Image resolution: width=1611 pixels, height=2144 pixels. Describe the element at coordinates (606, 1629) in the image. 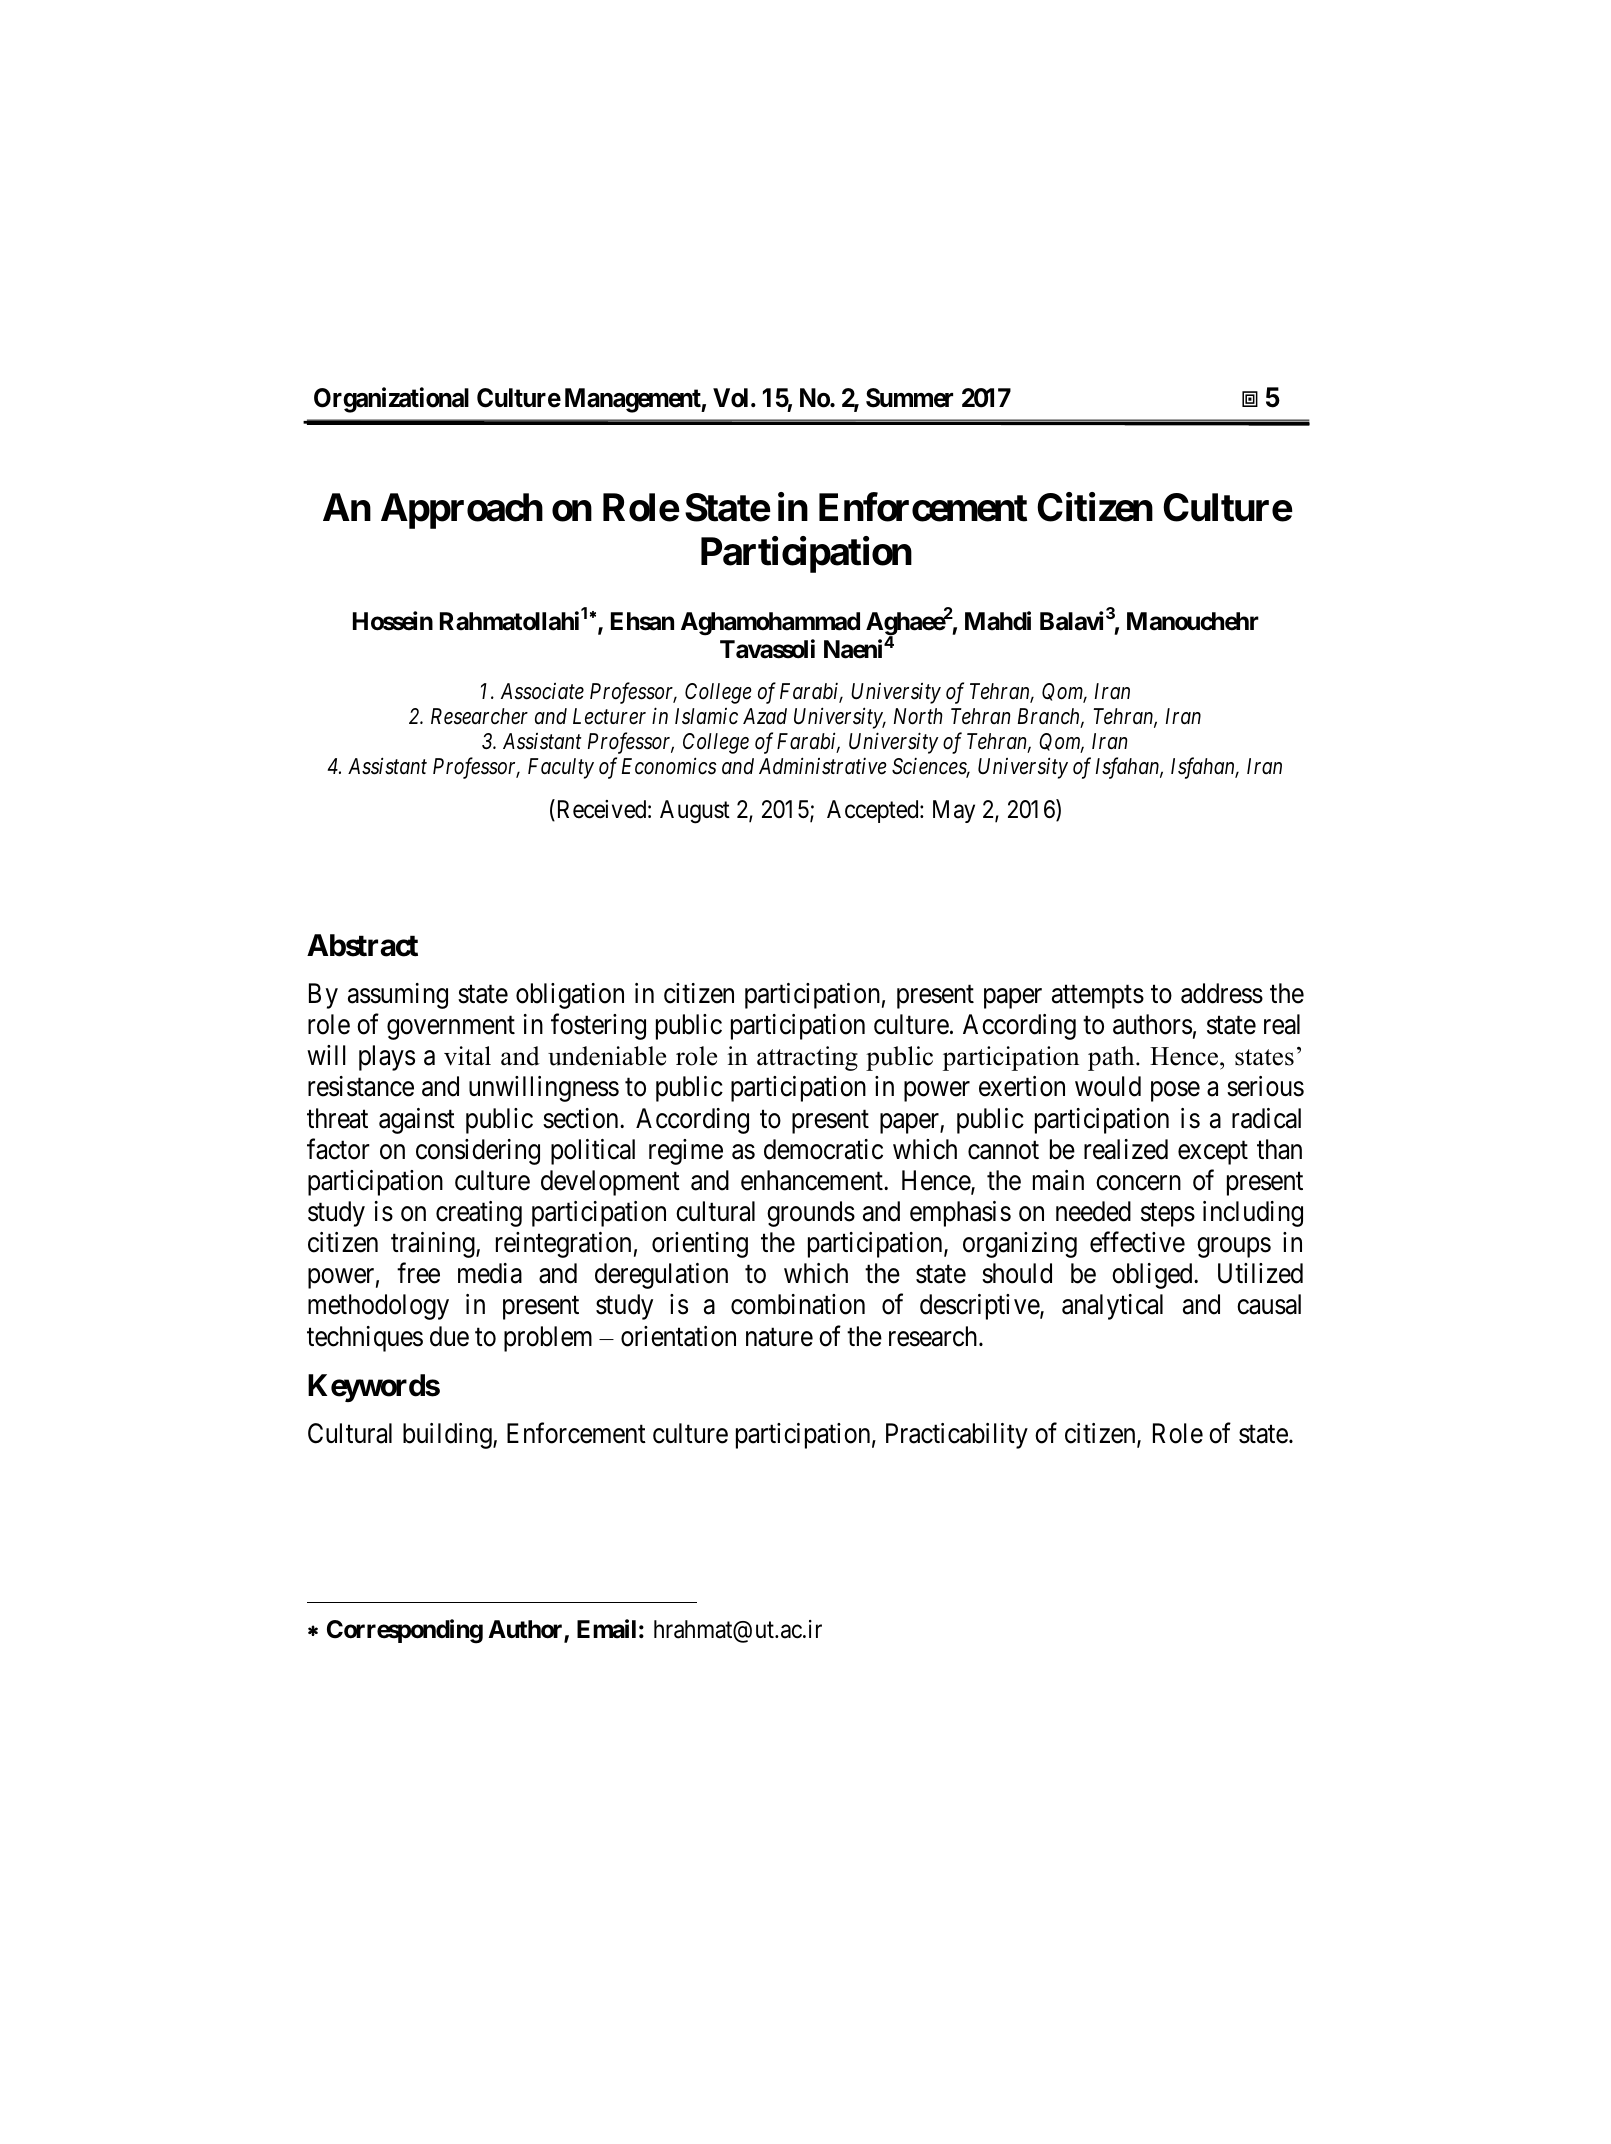

I see `Email` at that location.
